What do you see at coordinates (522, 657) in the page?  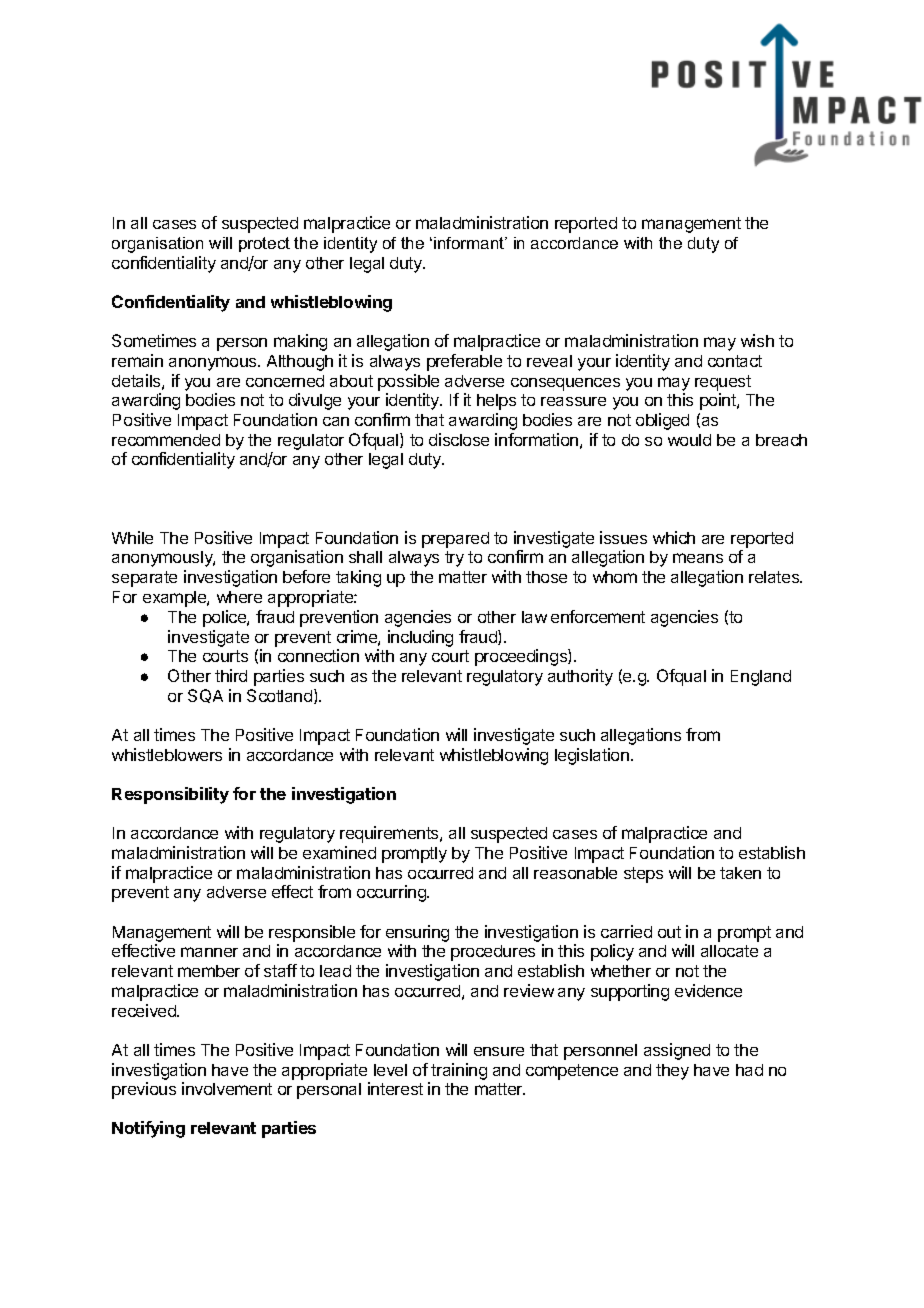 I see `proceedings` at bounding box center [522, 657].
